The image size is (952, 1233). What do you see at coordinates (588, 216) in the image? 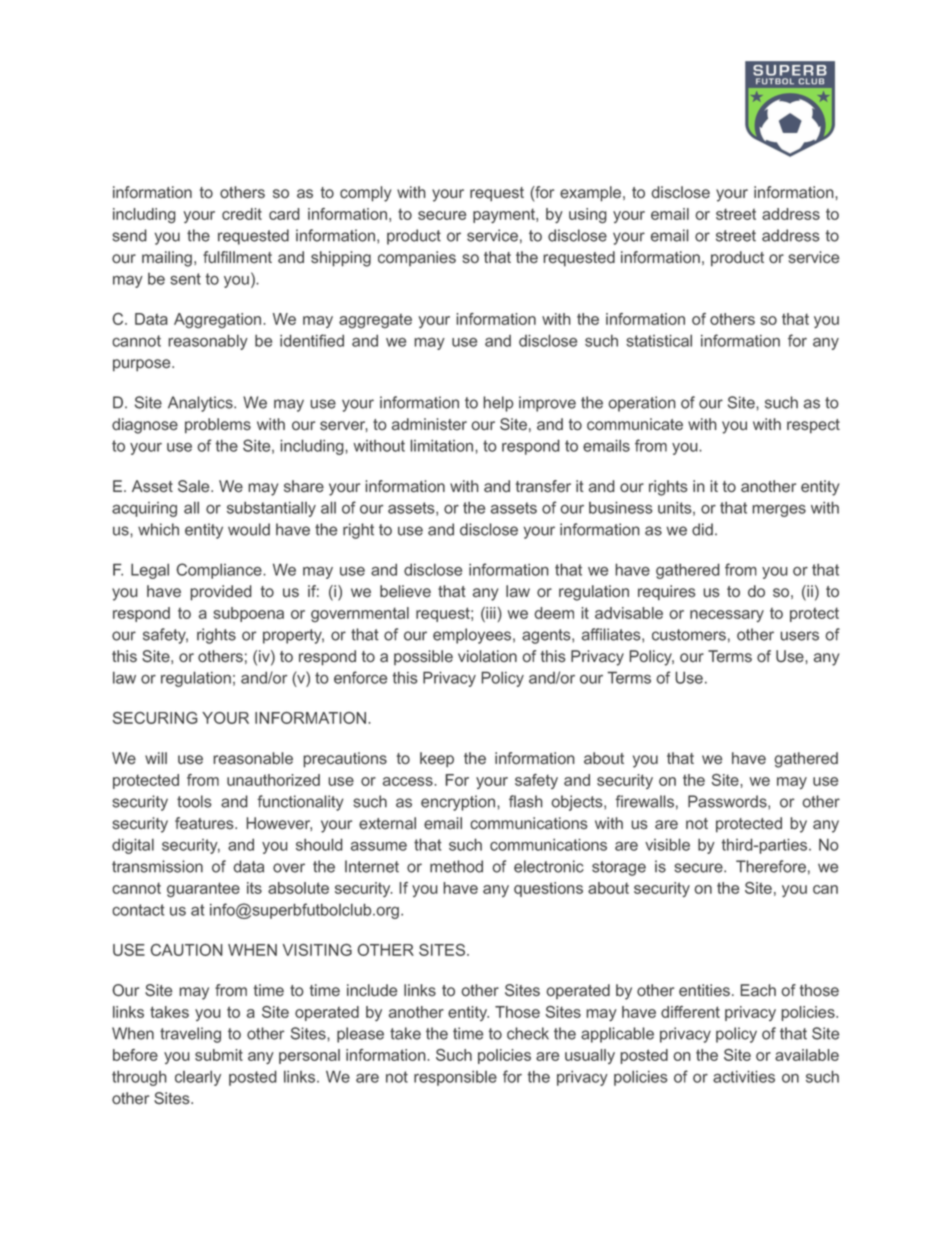
I see `using` at bounding box center [588, 216].
